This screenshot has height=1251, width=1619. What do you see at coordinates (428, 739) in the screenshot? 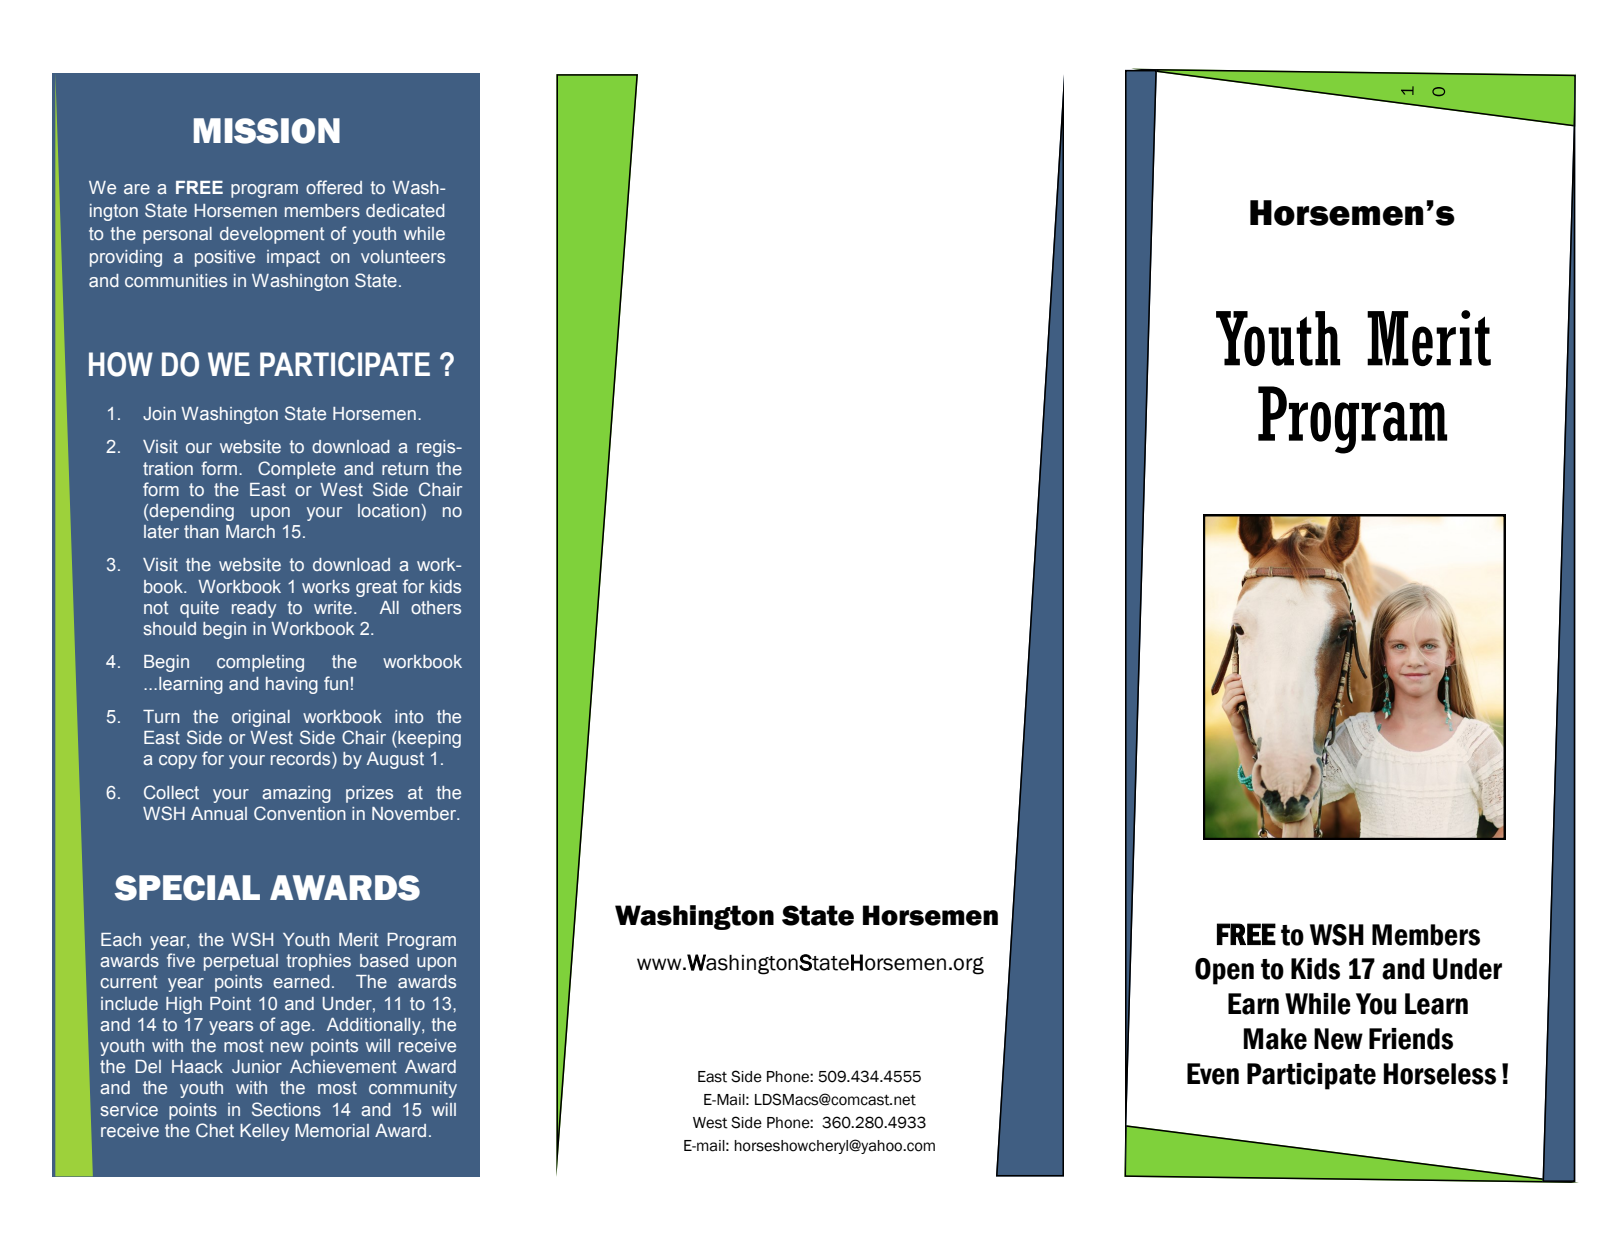
I see `keeping` at bounding box center [428, 739].
